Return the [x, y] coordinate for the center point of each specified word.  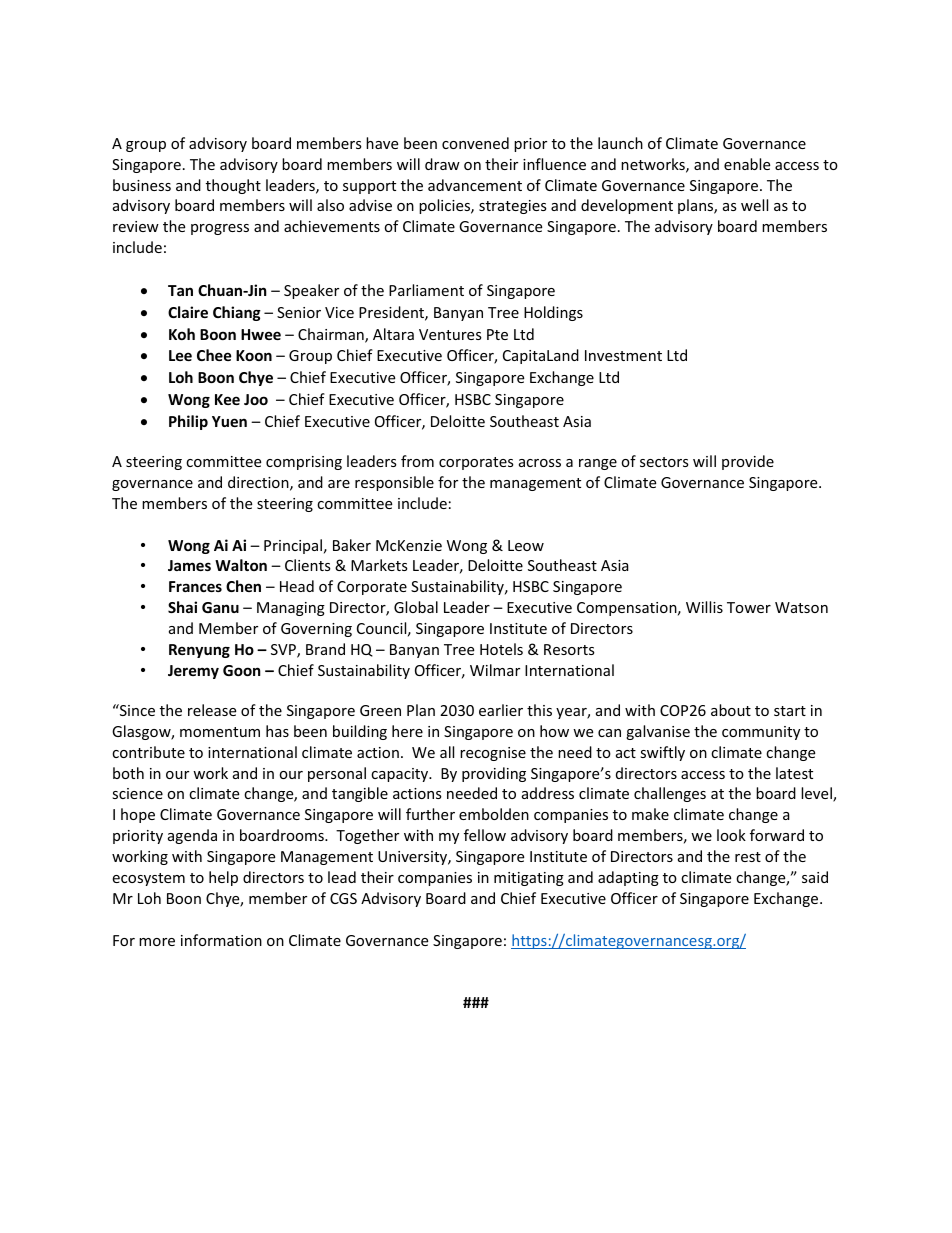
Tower [749, 607]
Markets [379, 565]
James [189, 565]
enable [747, 164]
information [221, 940]
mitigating [529, 879]
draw [442, 164]
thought [233, 186]
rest [748, 857]
